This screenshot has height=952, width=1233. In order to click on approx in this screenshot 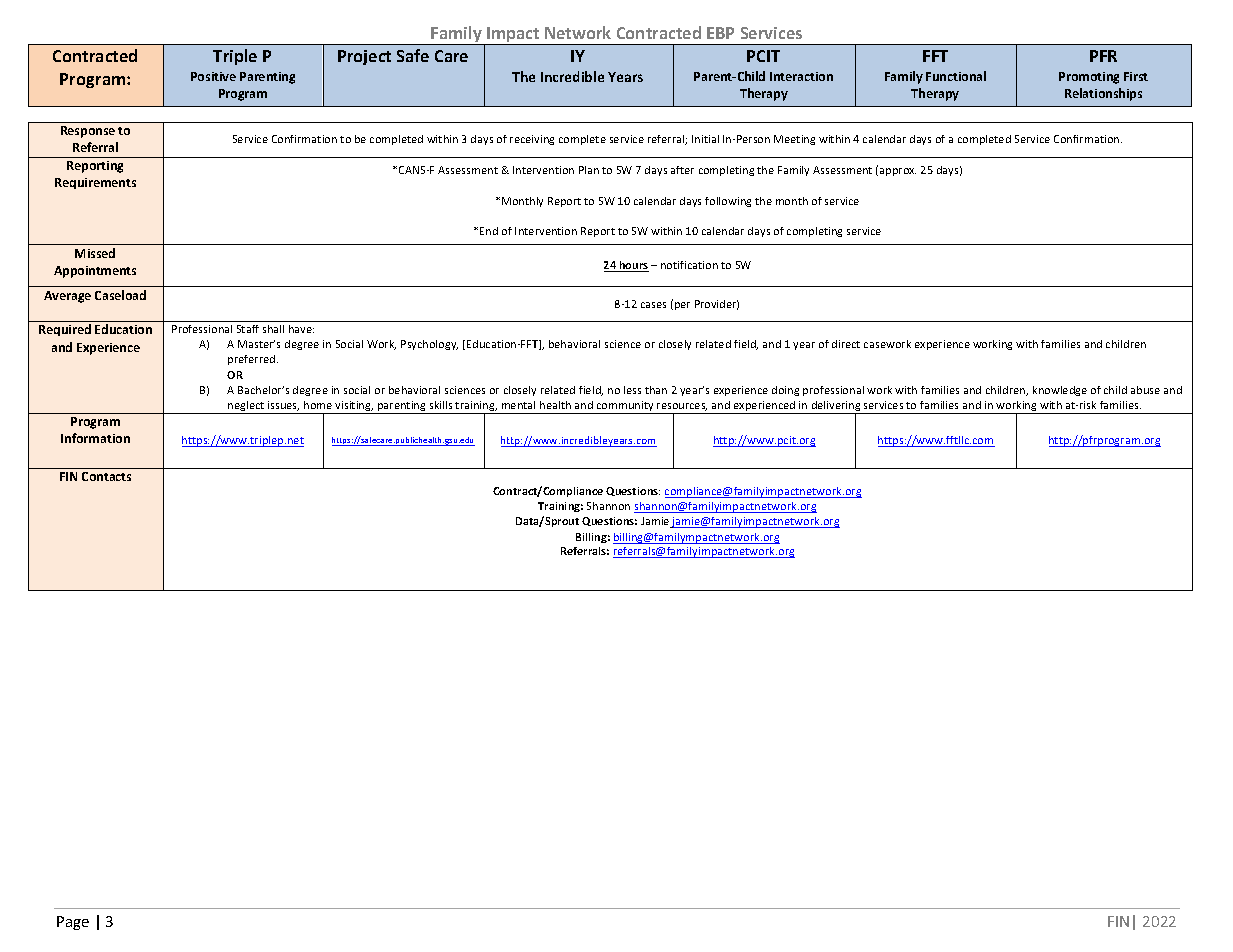, I will do `click(898, 172)`.
